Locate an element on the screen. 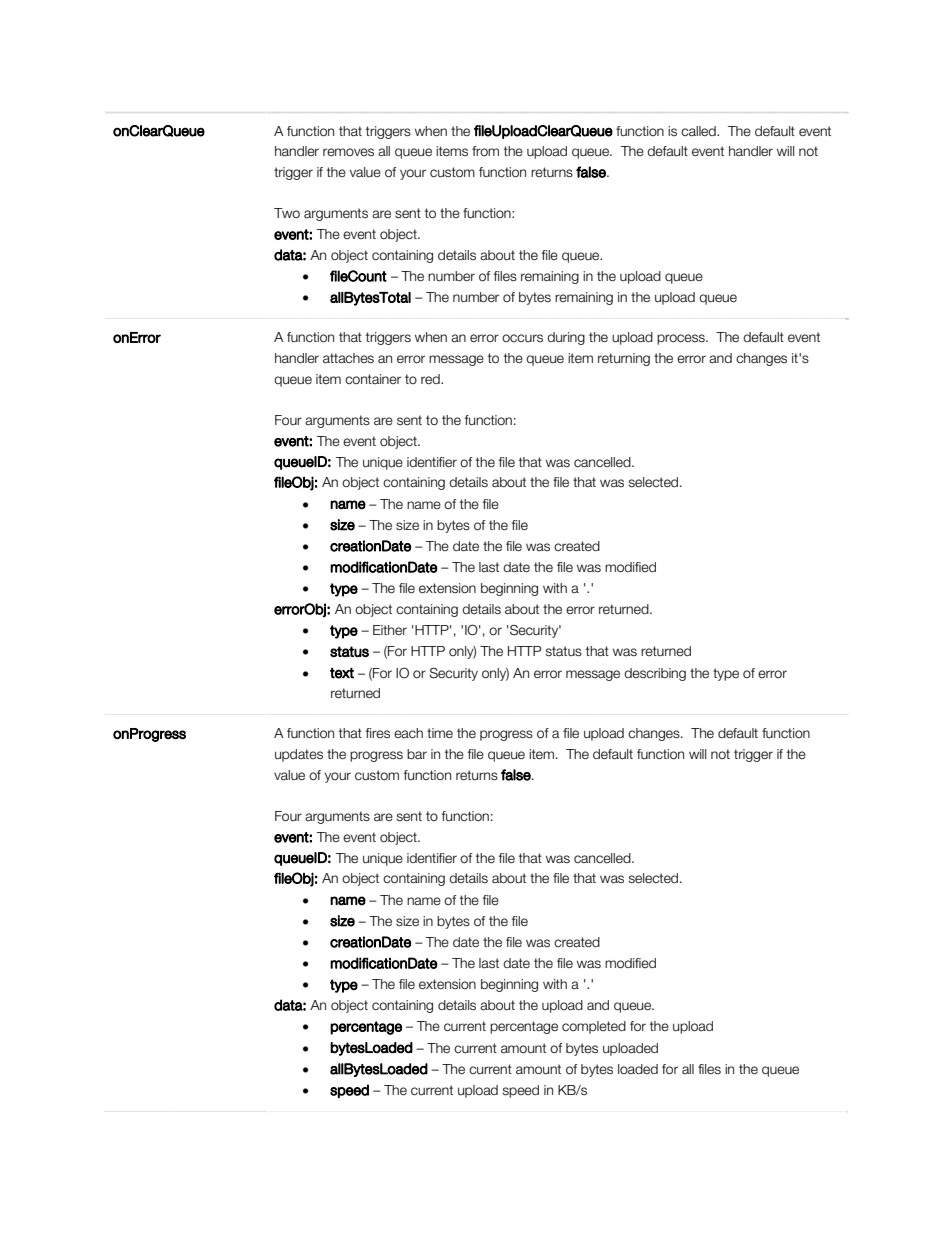 This screenshot has height=1233, width=952. removes is located at coordinates (348, 152).
